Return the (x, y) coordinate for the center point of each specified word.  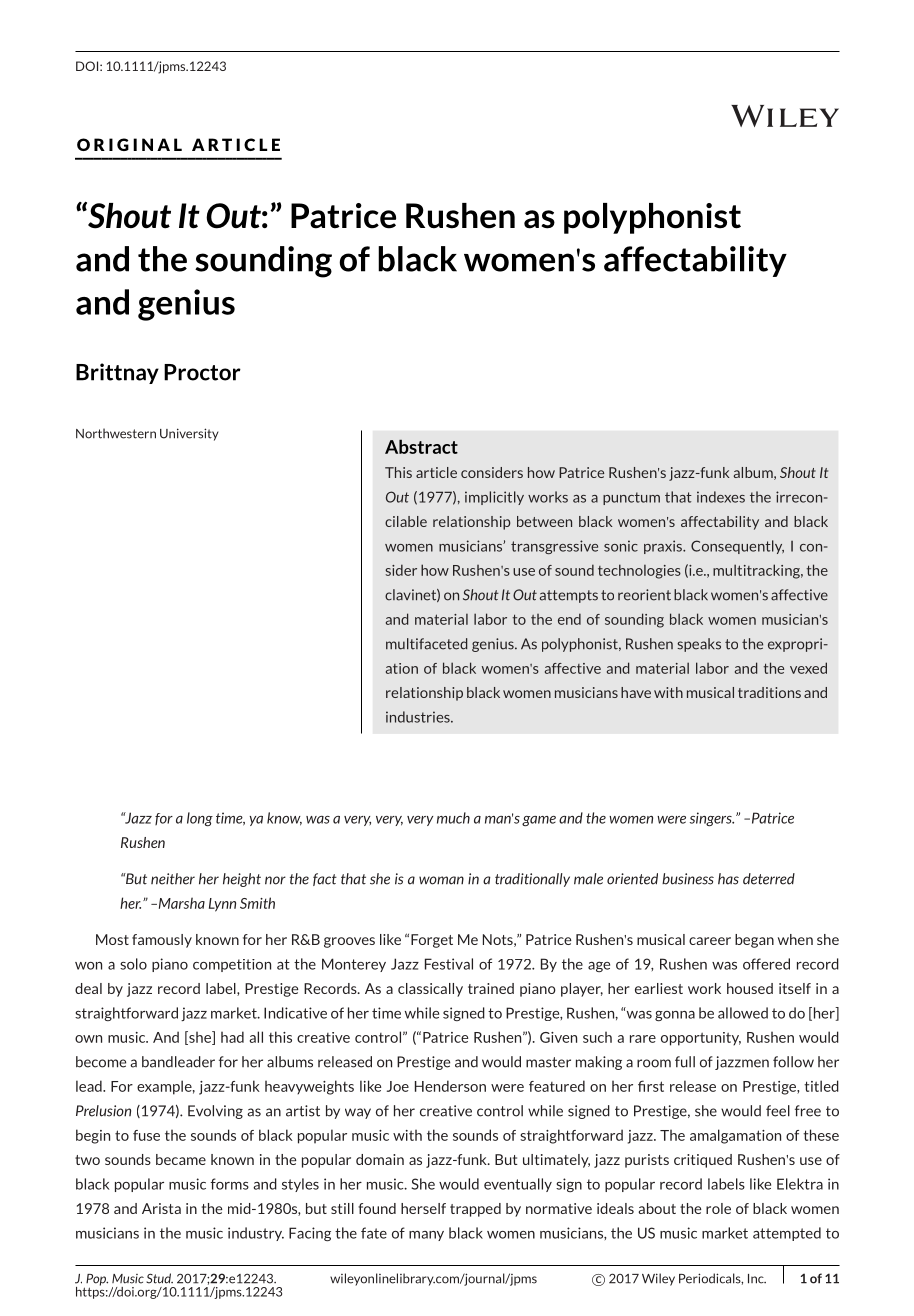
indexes (721, 497)
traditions (769, 692)
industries (419, 717)
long (200, 819)
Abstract (421, 446)
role (718, 1208)
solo (133, 964)
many (426, 1236)
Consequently (737, 547)
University (189, 434)
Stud (159, 1278)
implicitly (494, 498)
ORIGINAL (129, 144)
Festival (449, 964)
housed (750, 988)
